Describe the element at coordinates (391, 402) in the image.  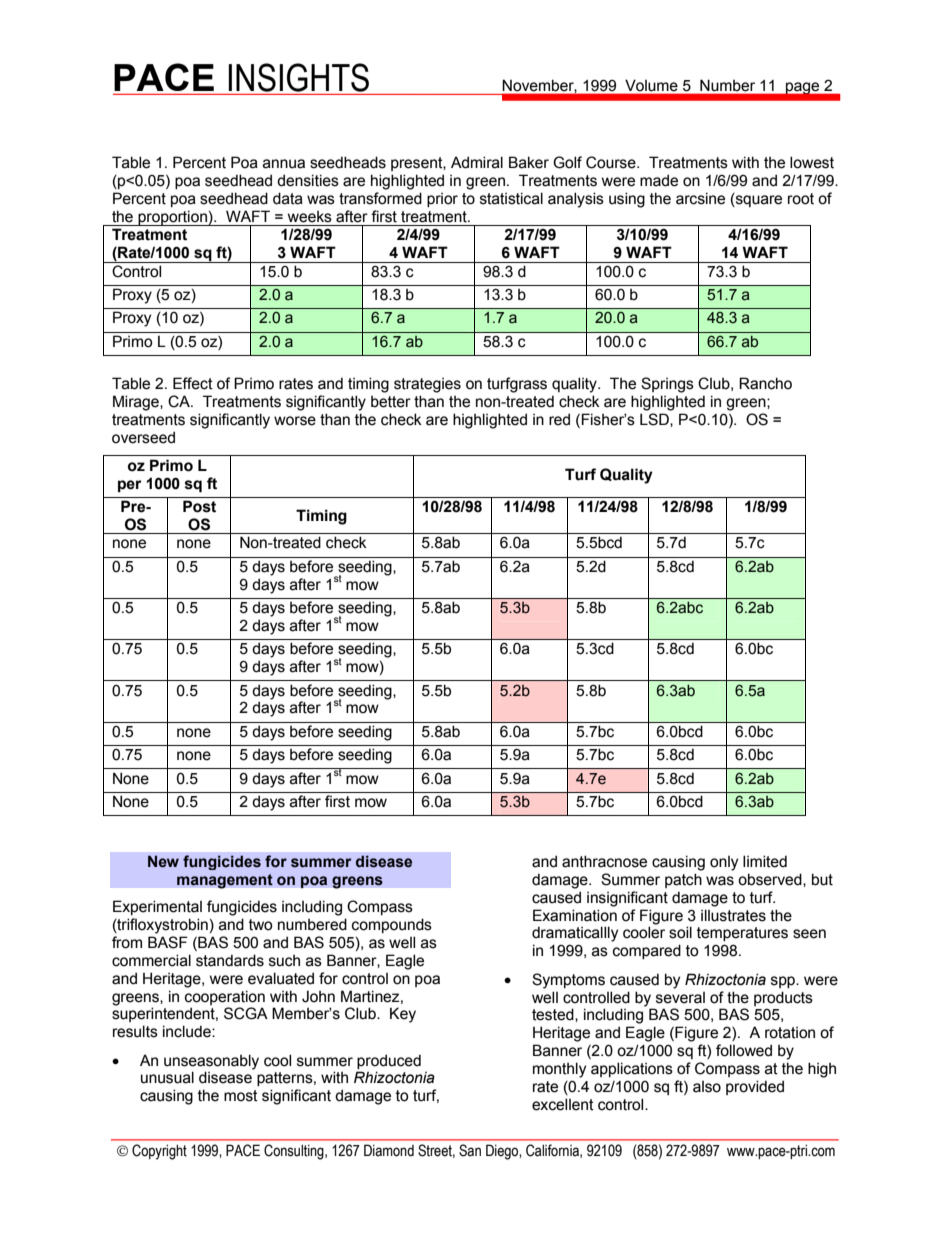
I see `better` at that location.
